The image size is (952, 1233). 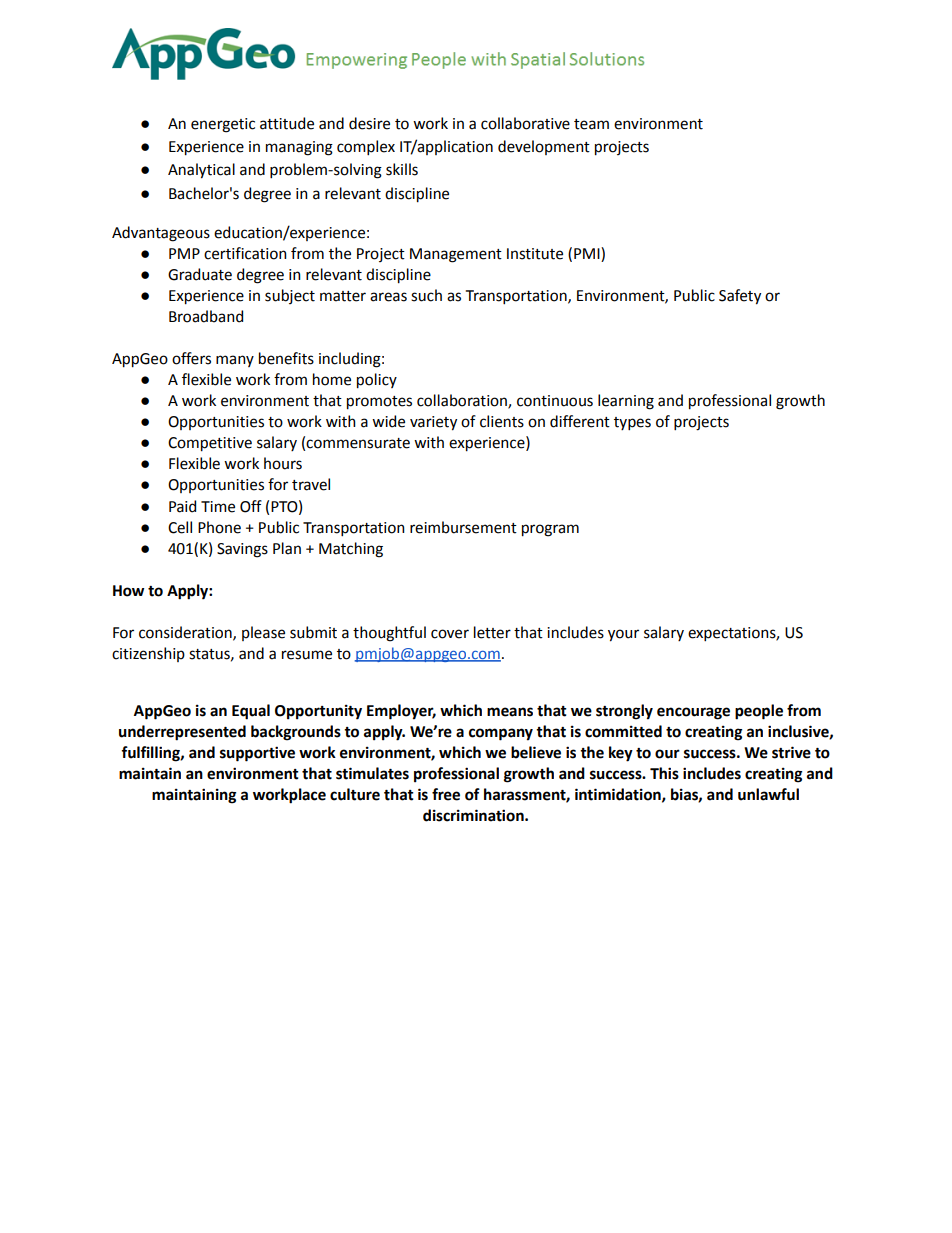 What do you see at coordinates (257, 754) in the image?
I see `supportive` at bounding box center [257, 754].
